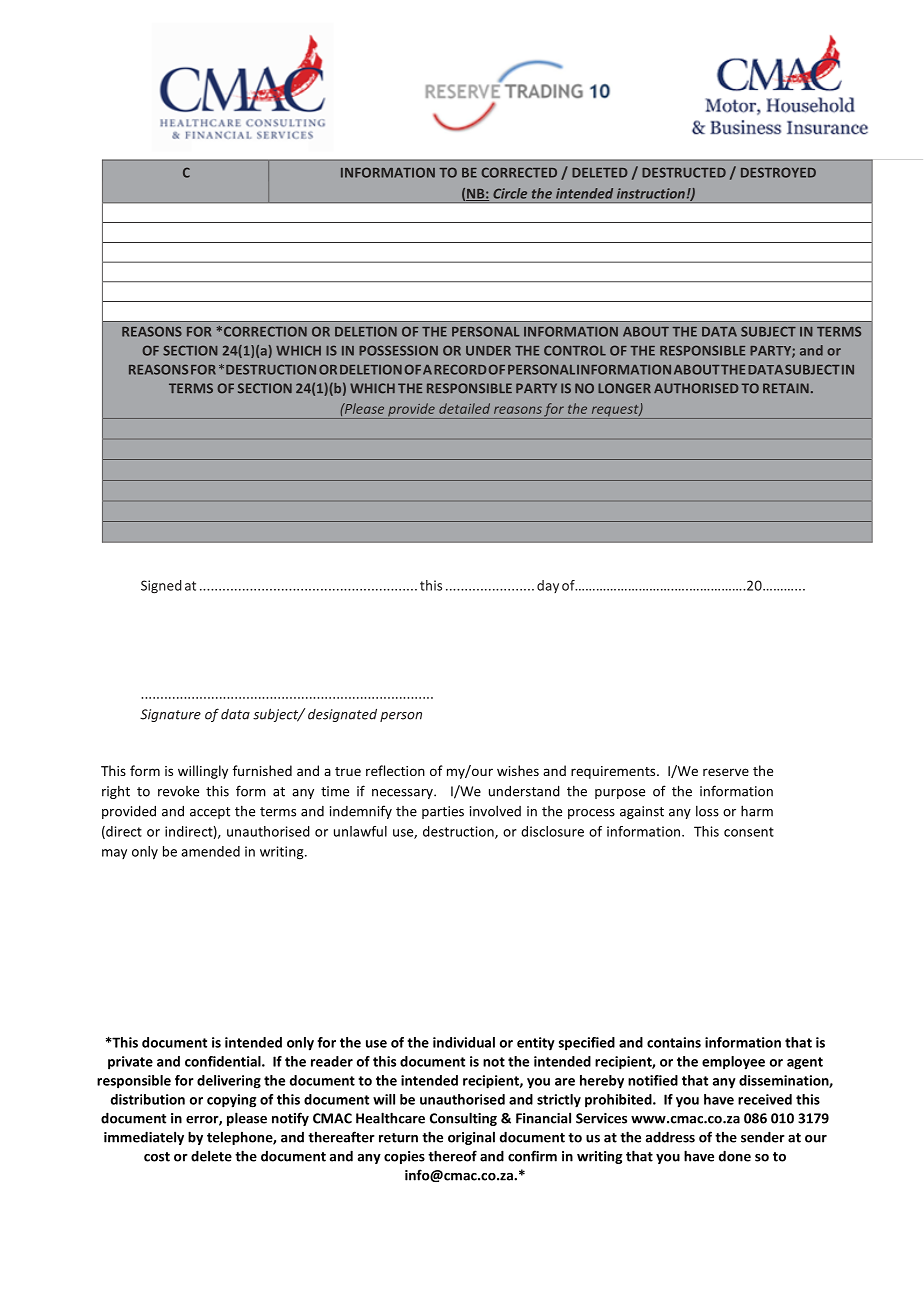 Image resolution: width=924 pixels, height=1307 pixels. What do you see at coordinates (464, 408) in the document?
I see `detailed` at bounding box center [464, 408].
